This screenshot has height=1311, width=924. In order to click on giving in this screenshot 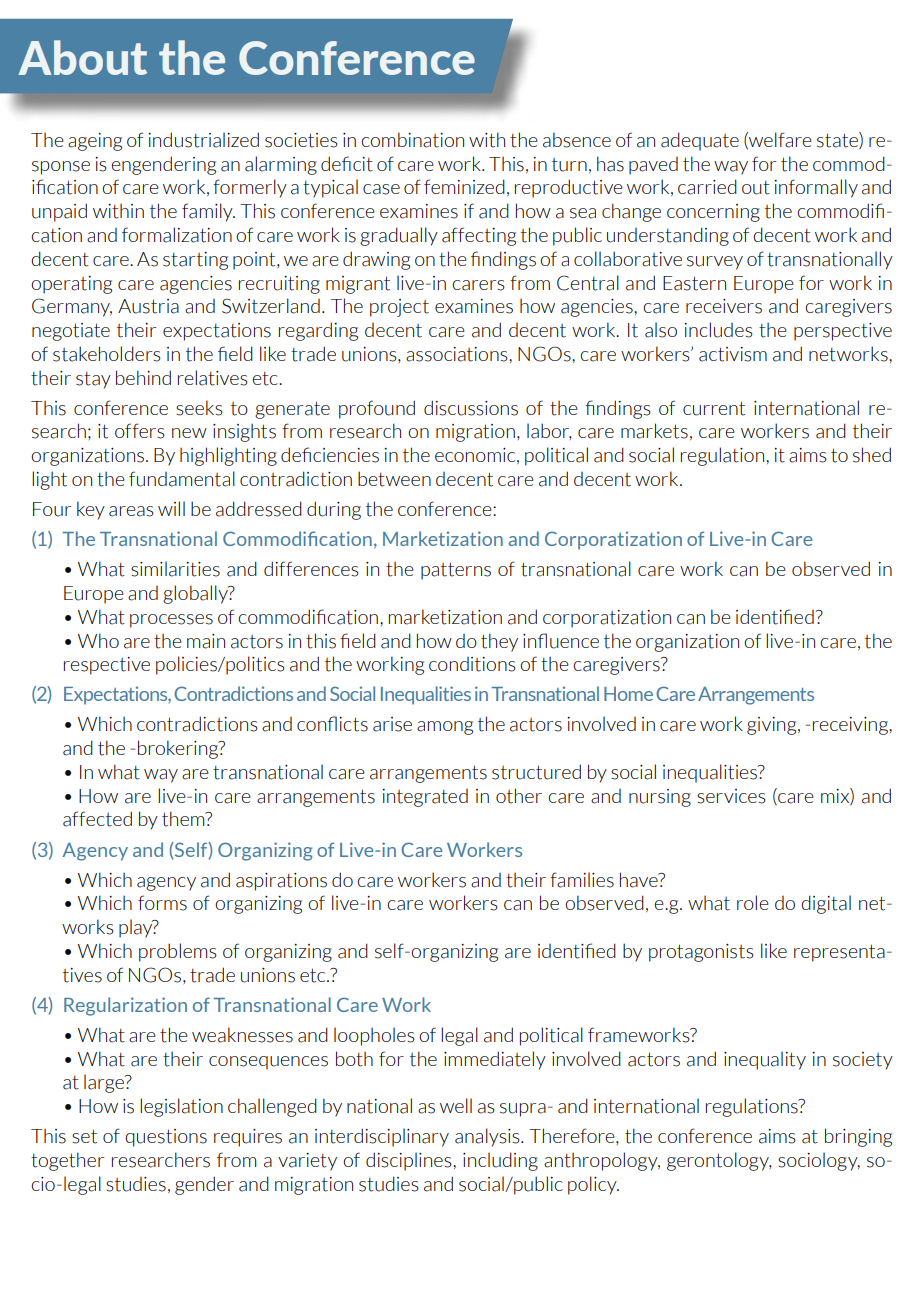, I will do `click(773, 726)`.
